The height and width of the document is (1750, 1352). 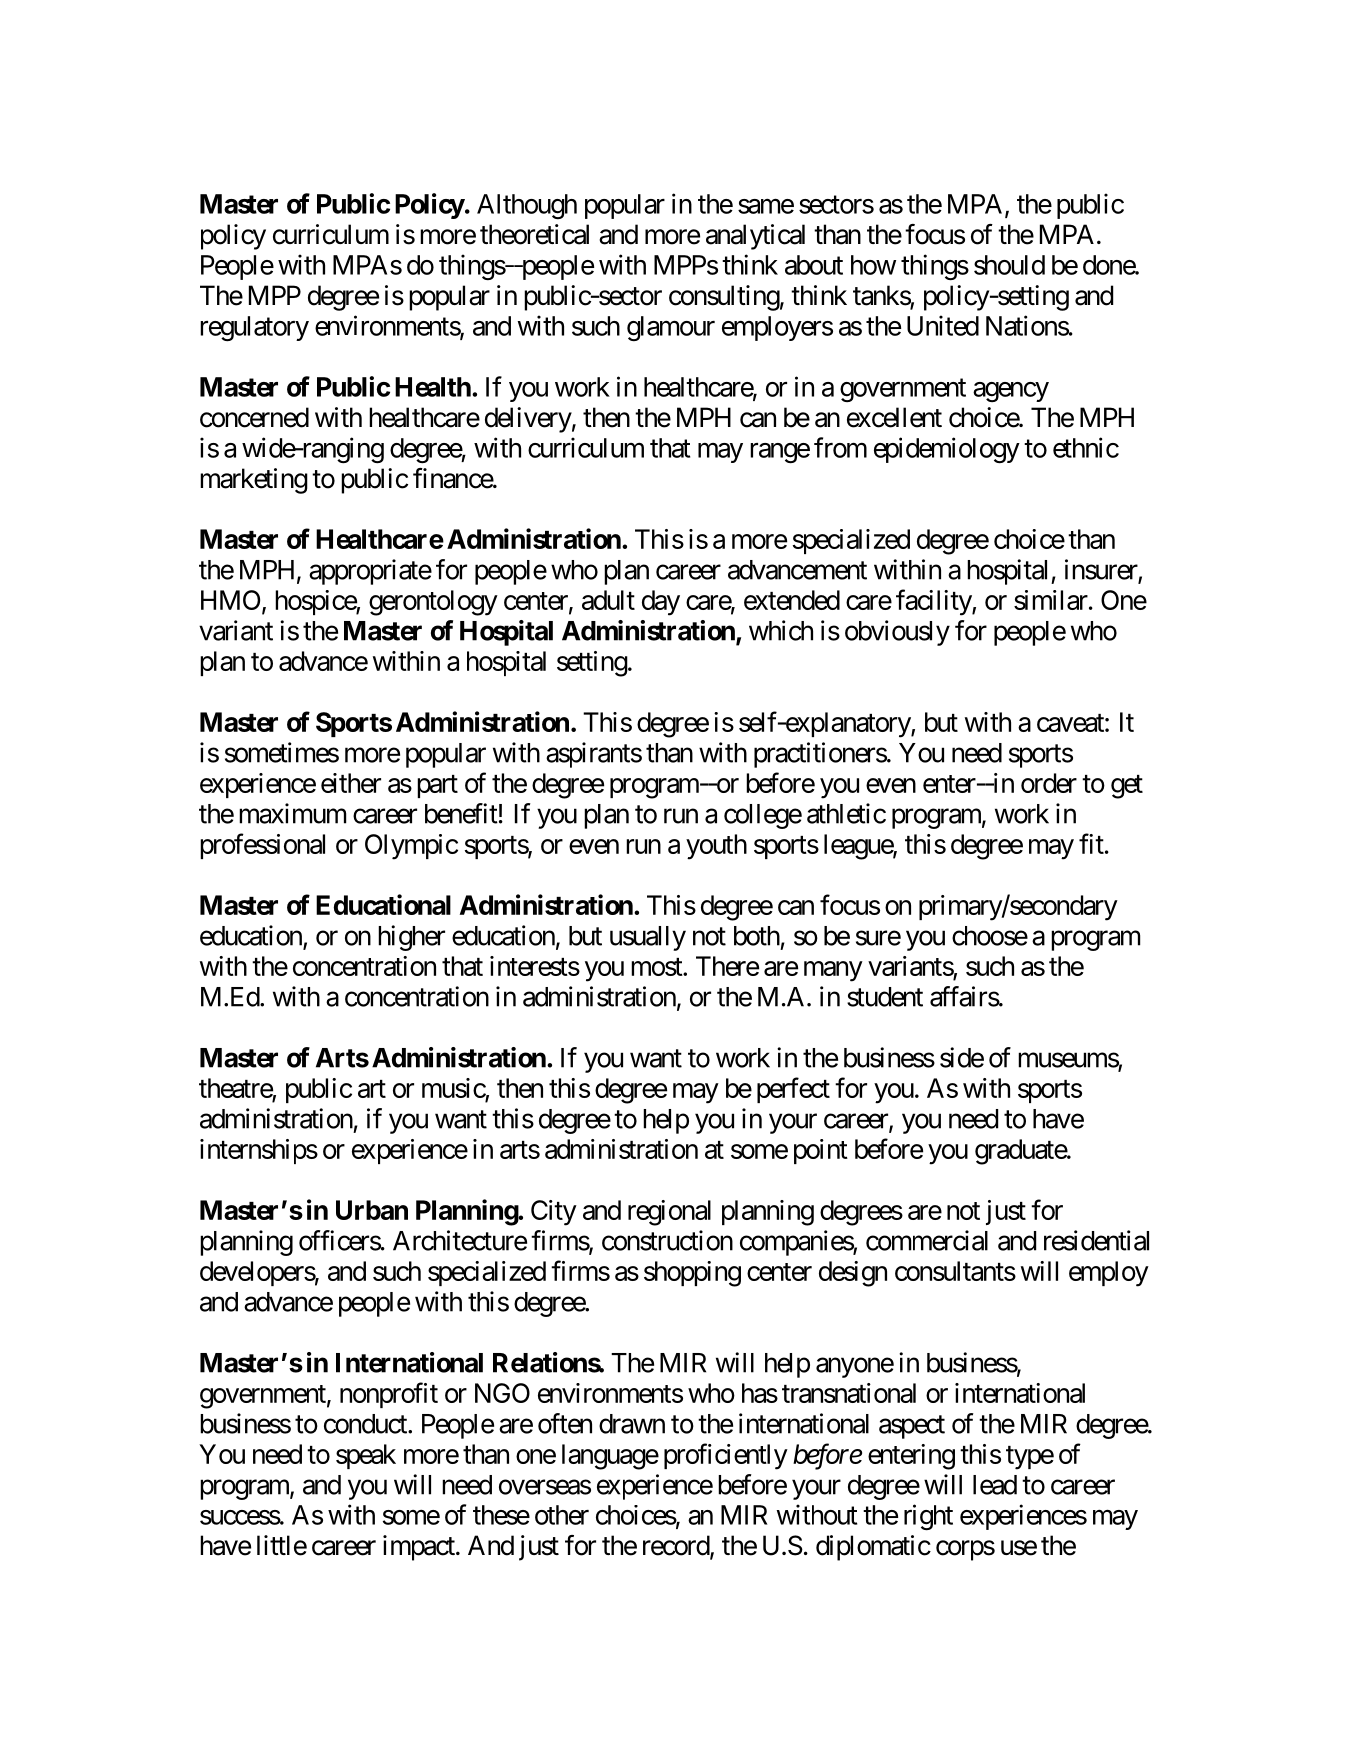 I want to click on analytical, so click(x=755, y=237).
